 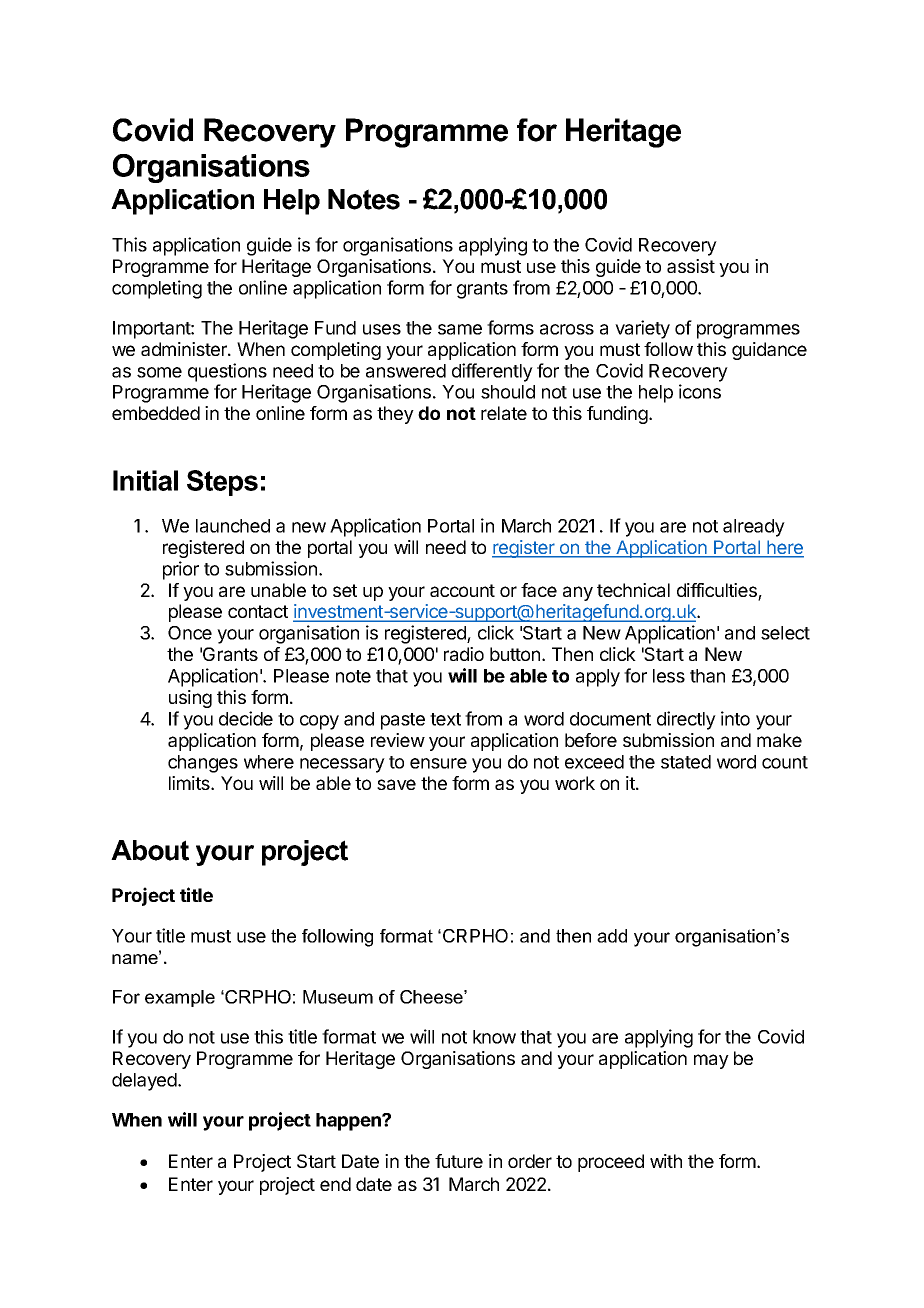 I want to click on future, so click(x=459, y=1161).
